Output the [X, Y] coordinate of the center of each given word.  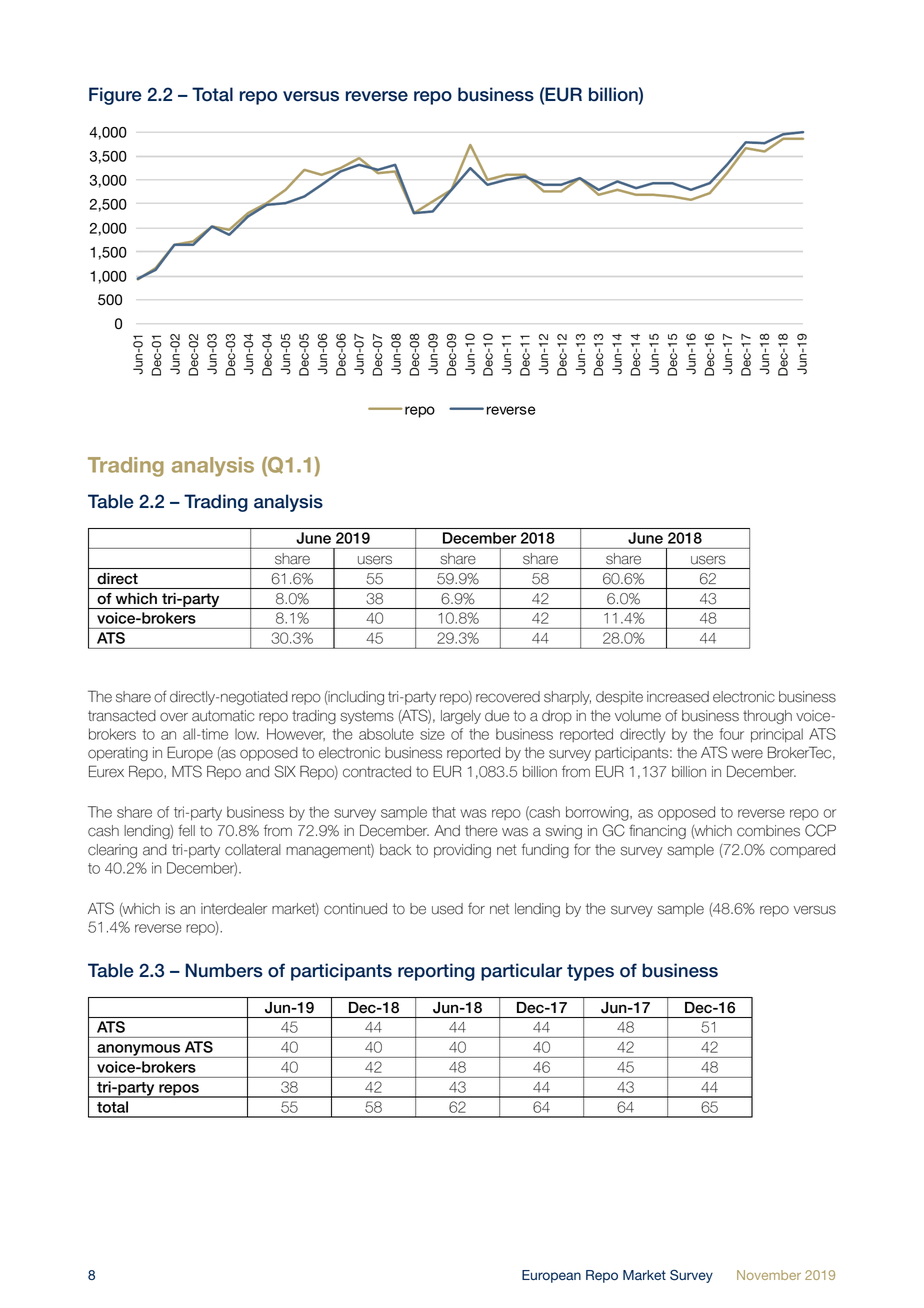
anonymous [139, 1051]
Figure [115, 96]
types [590, 972]
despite [619, 698]
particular [521, 972]
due [497, 716]
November [769, 1275]
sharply [567, 698]
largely [461, 717]
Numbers [224, 970]
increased [678, 697]
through [767, 717]
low [247, 734]
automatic [223, 716]
